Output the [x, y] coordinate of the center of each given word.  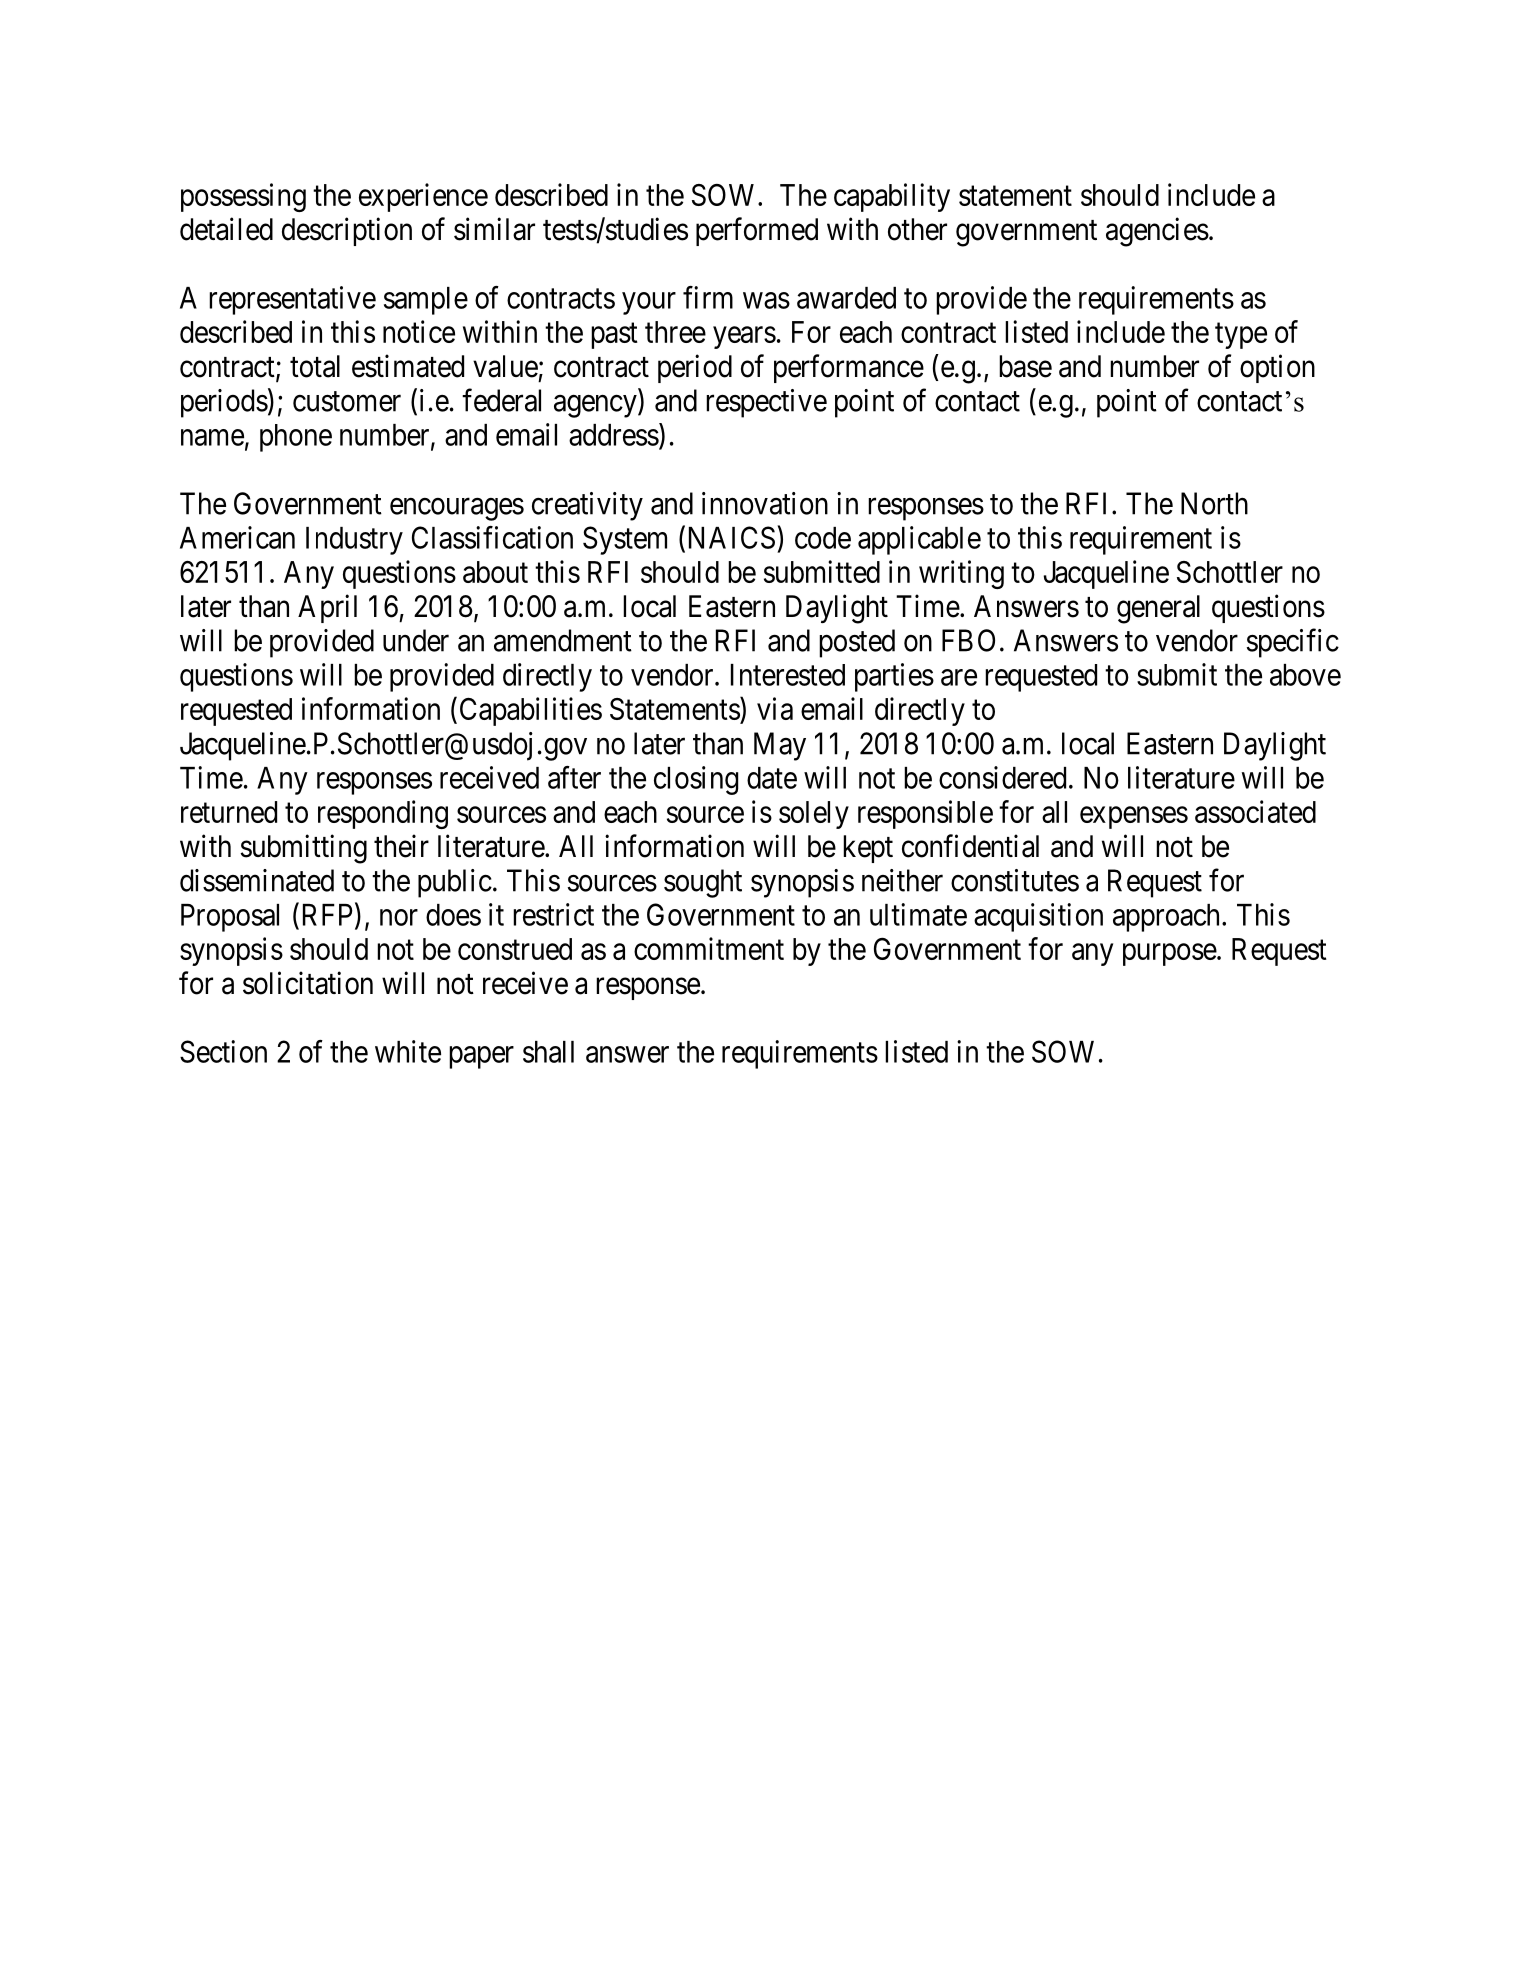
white [408, 1051]
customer [347, 402]
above [1305, 675]
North [1214, 503]
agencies [1157, 232]
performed [757, 231]
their [401, 846]
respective [766, 403]
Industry [354, 541]
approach [1168, 918]
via [775, 708]
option [1277, 368]
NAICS [732, 537]
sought [703, 883]
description [347, 231]
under [416, 640]
